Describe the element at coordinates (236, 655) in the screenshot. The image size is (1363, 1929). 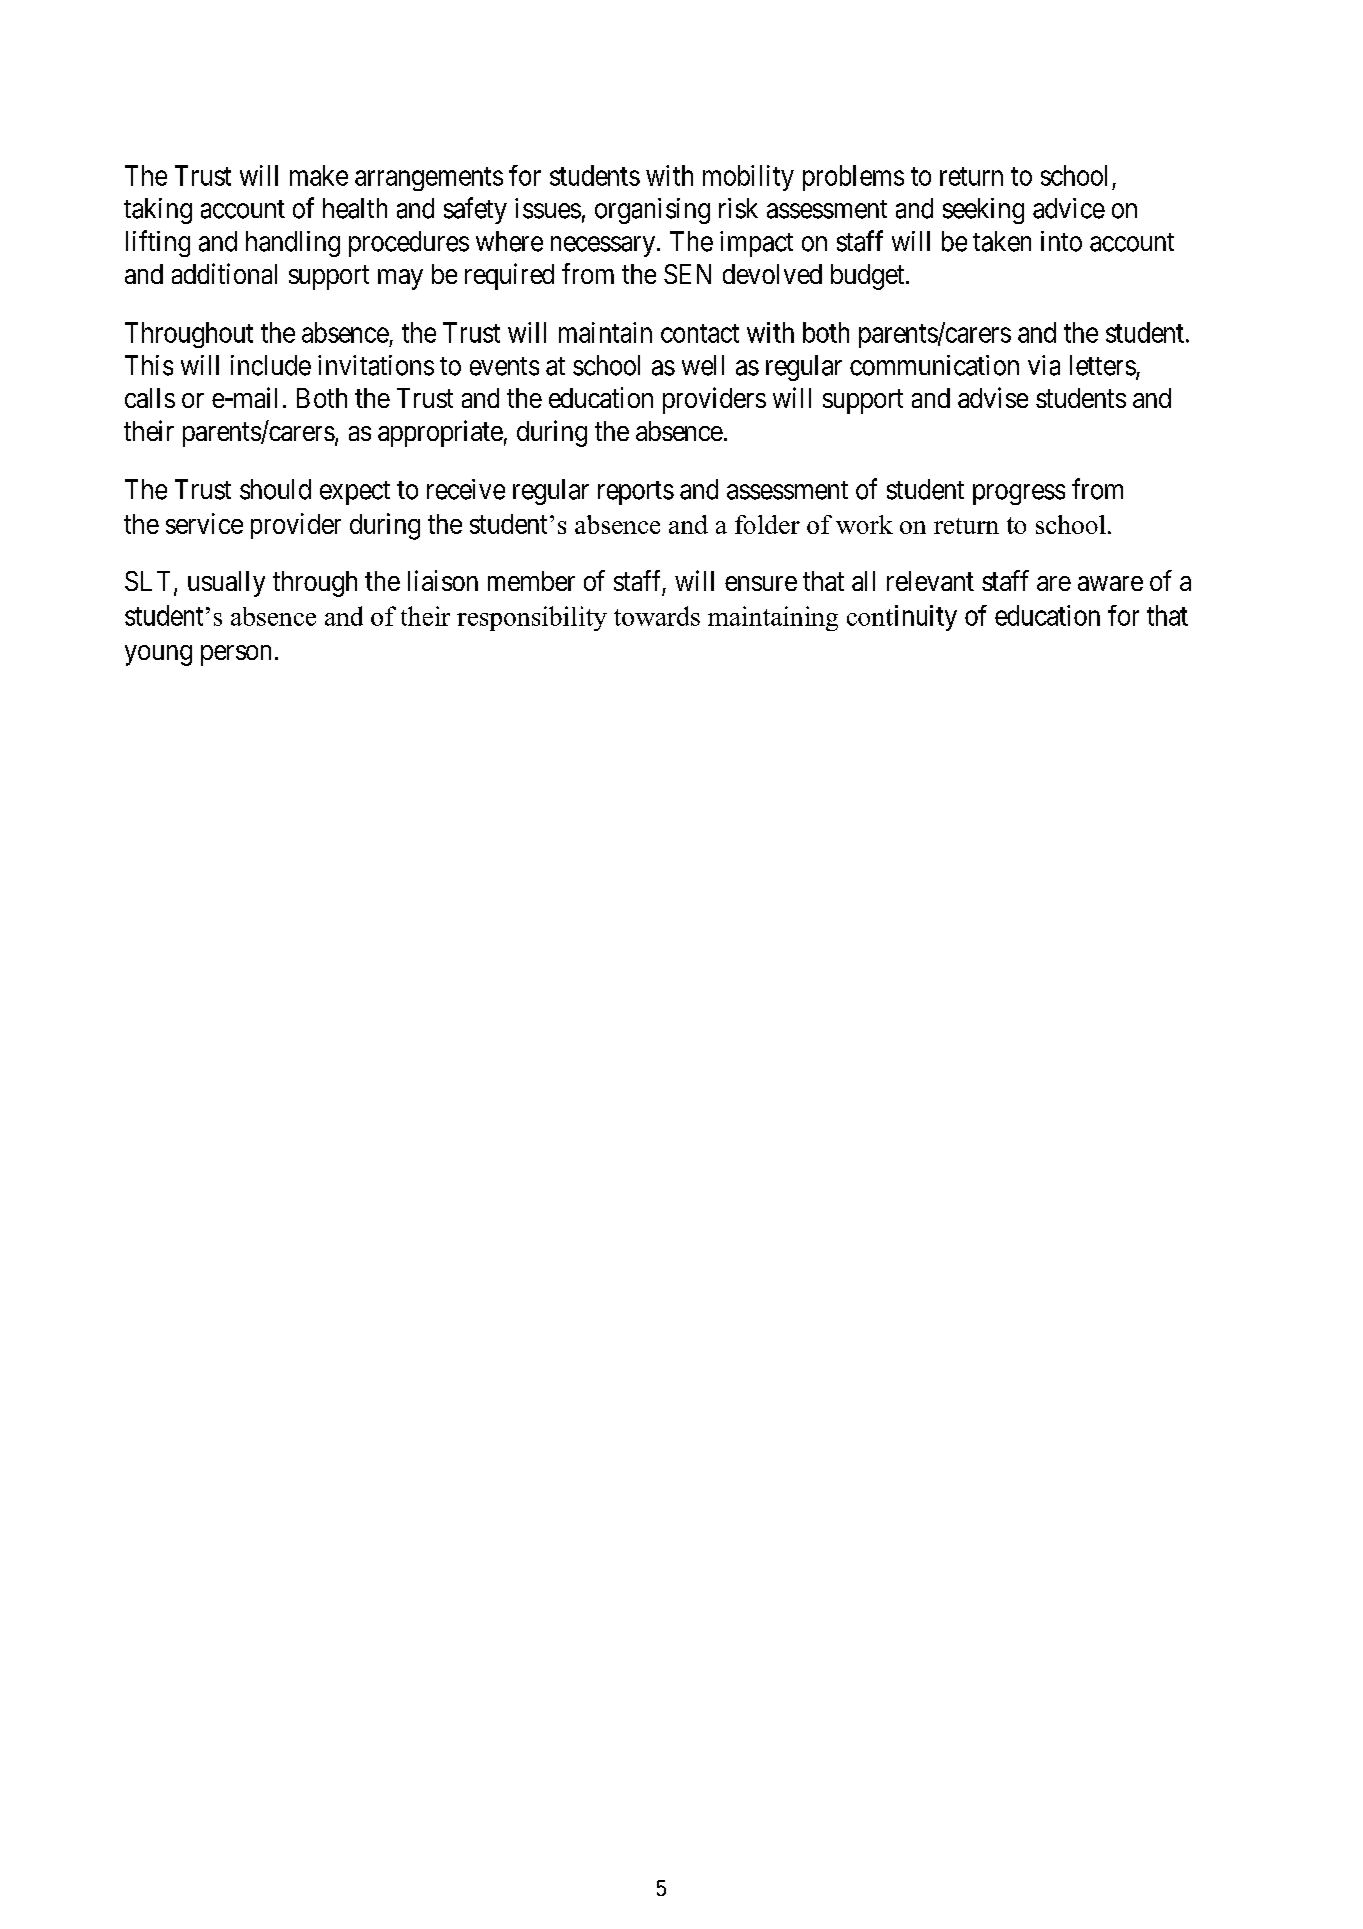
I see `person` at that location.
